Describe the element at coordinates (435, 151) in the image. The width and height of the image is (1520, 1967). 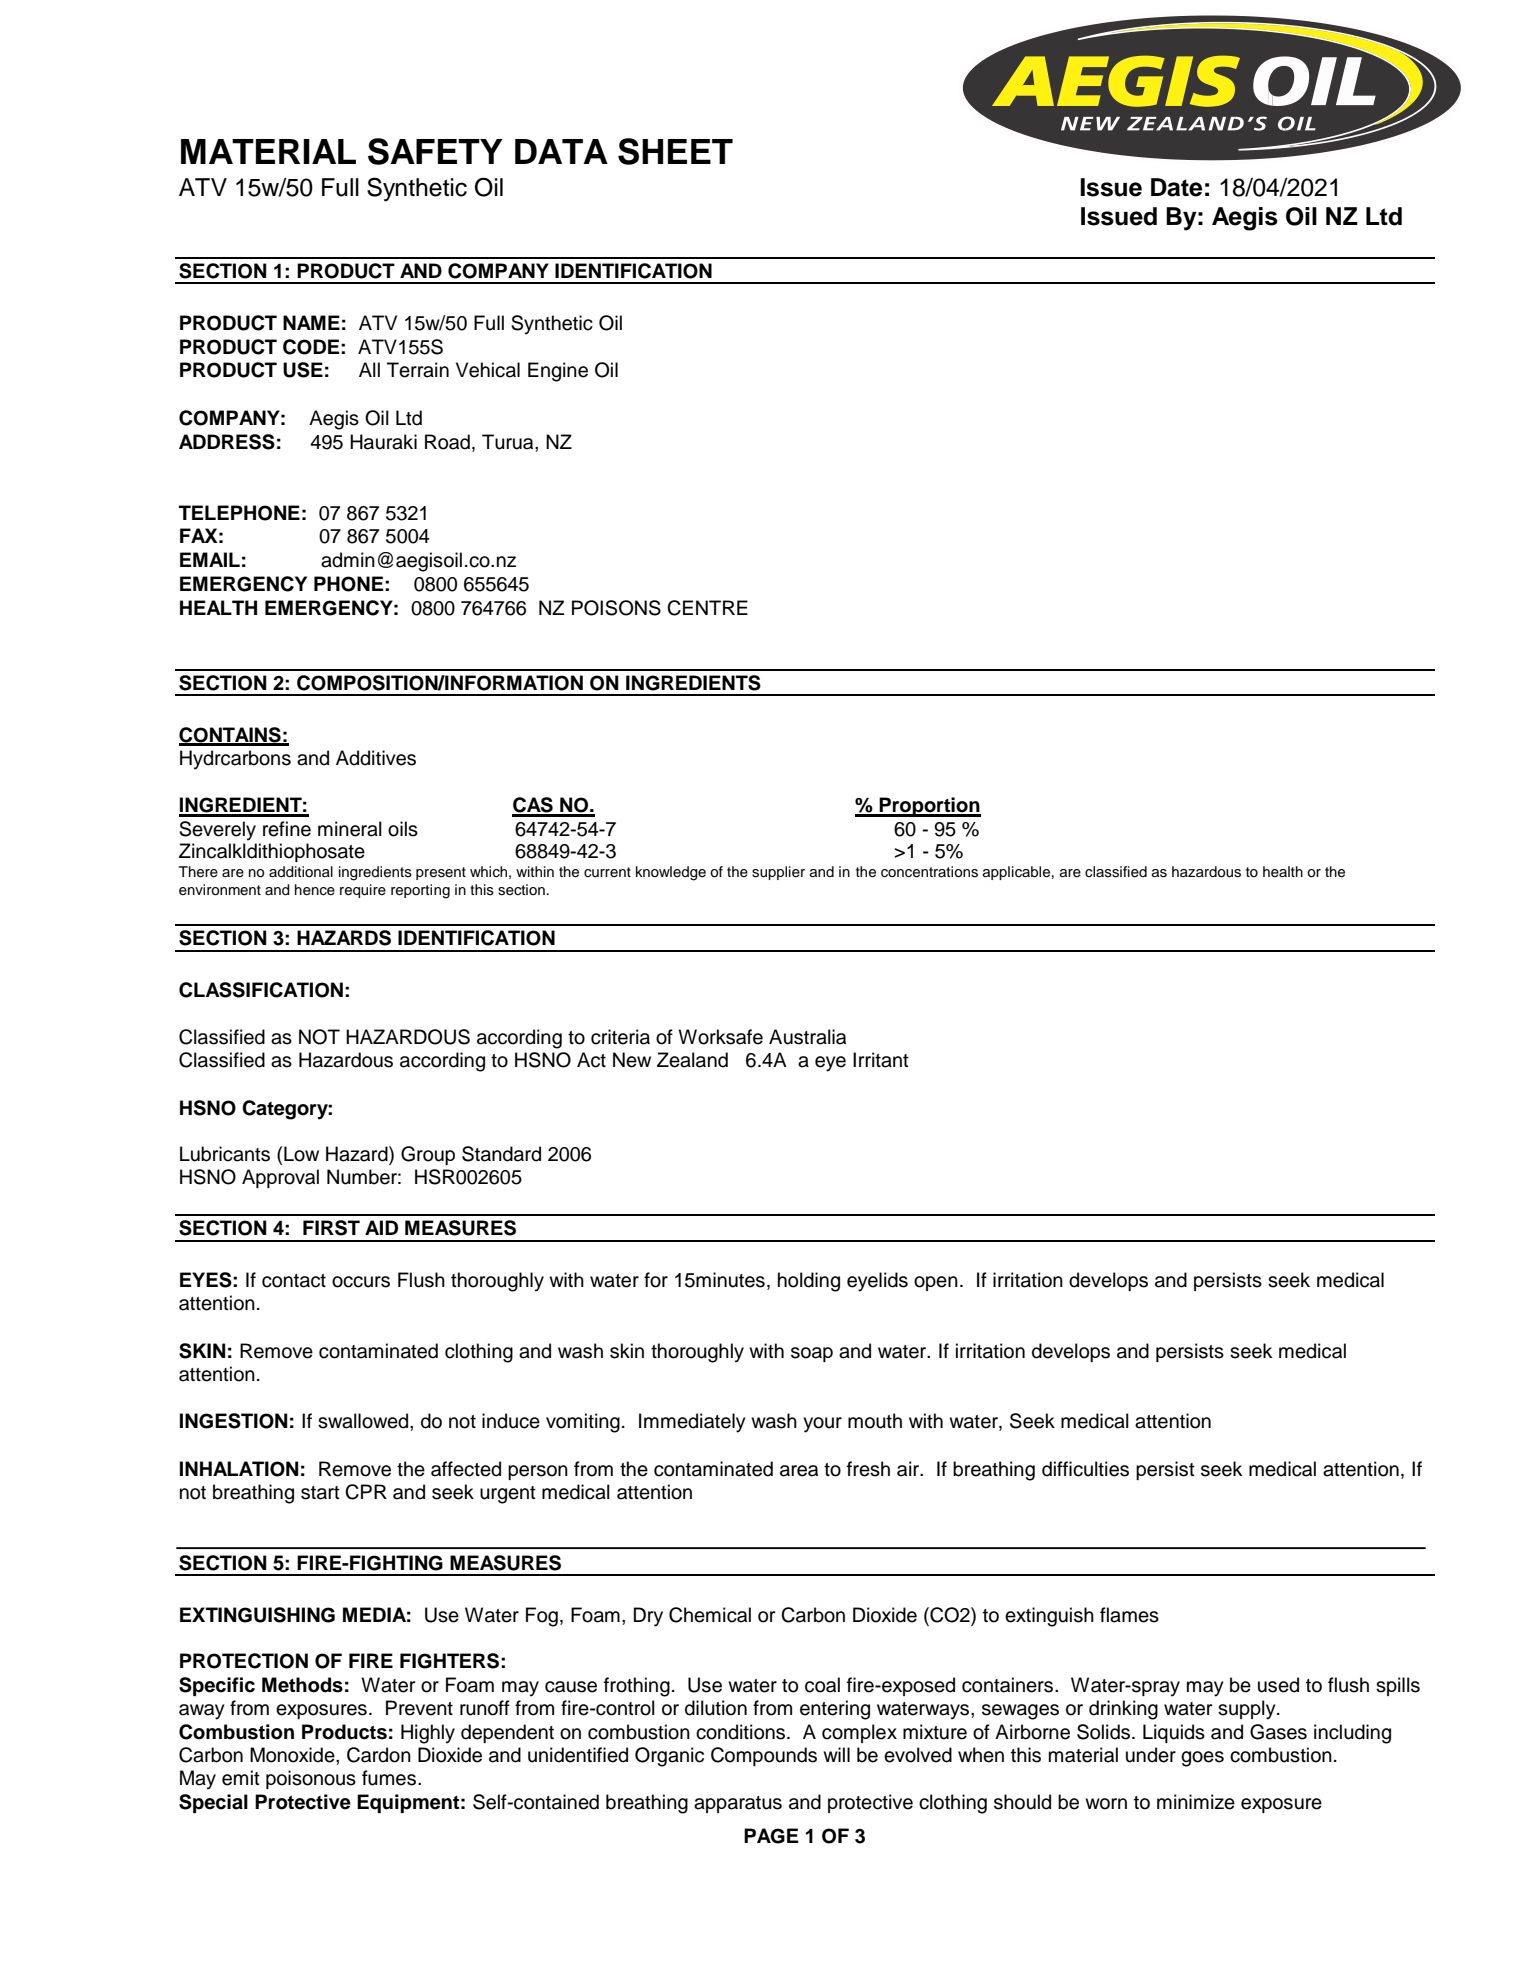
I see `SAFETY` at that location.
